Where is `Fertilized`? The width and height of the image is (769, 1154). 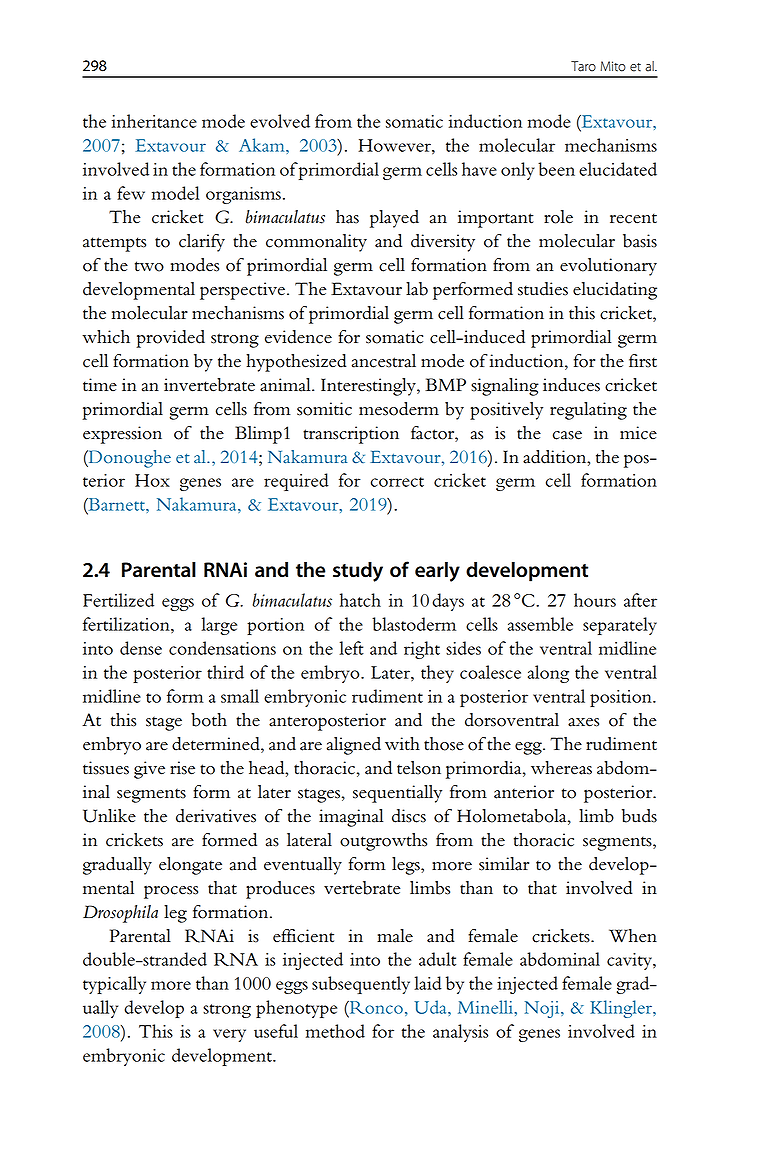
Fertilized is located at coordinates (118, 600).
